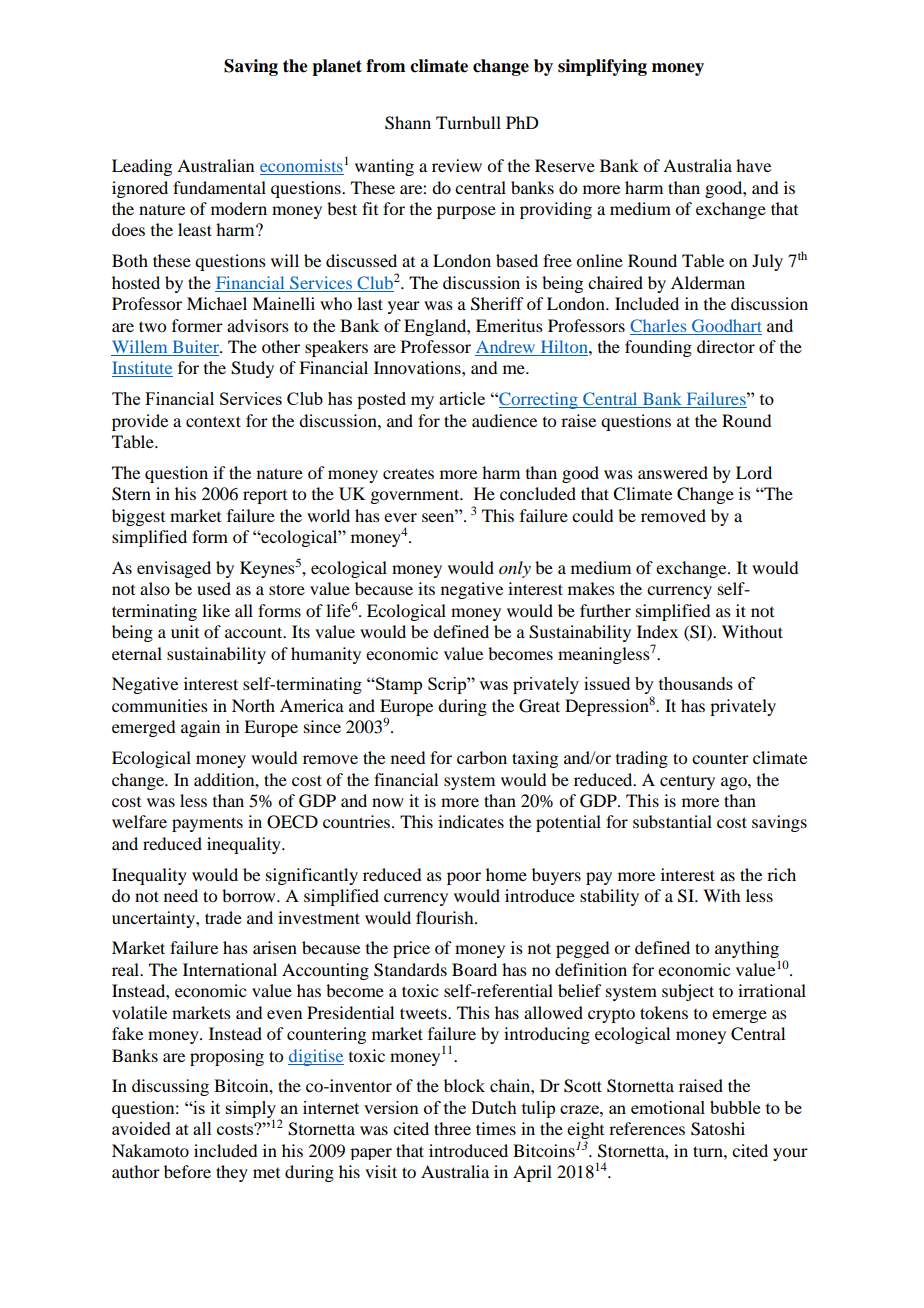 The width and height of the screenshot is (924, 1308). I want to click on context, so click(213, 421).
